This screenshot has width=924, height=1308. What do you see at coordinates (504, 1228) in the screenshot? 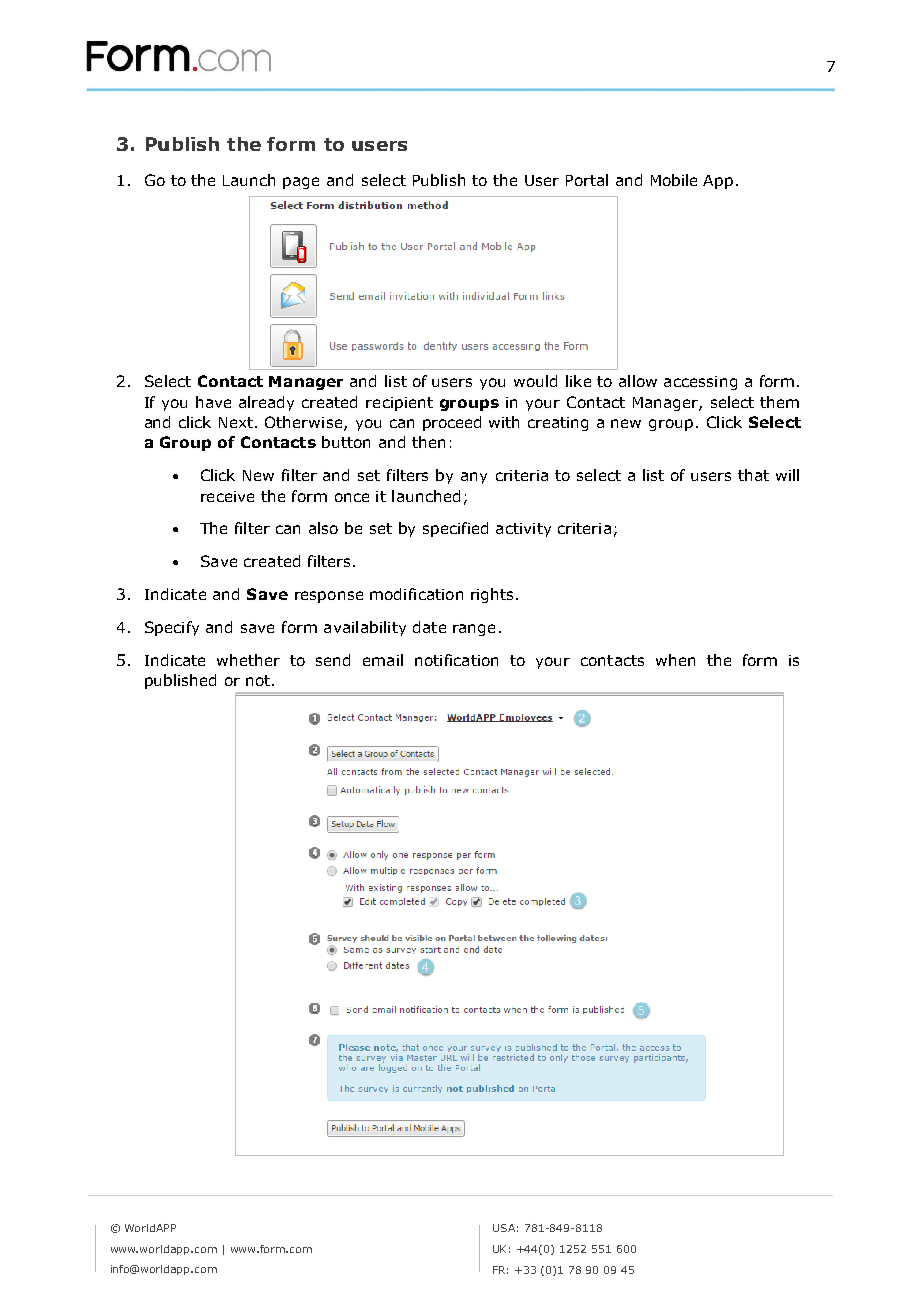
I see `USA` at bounding box center [504, 1228].
